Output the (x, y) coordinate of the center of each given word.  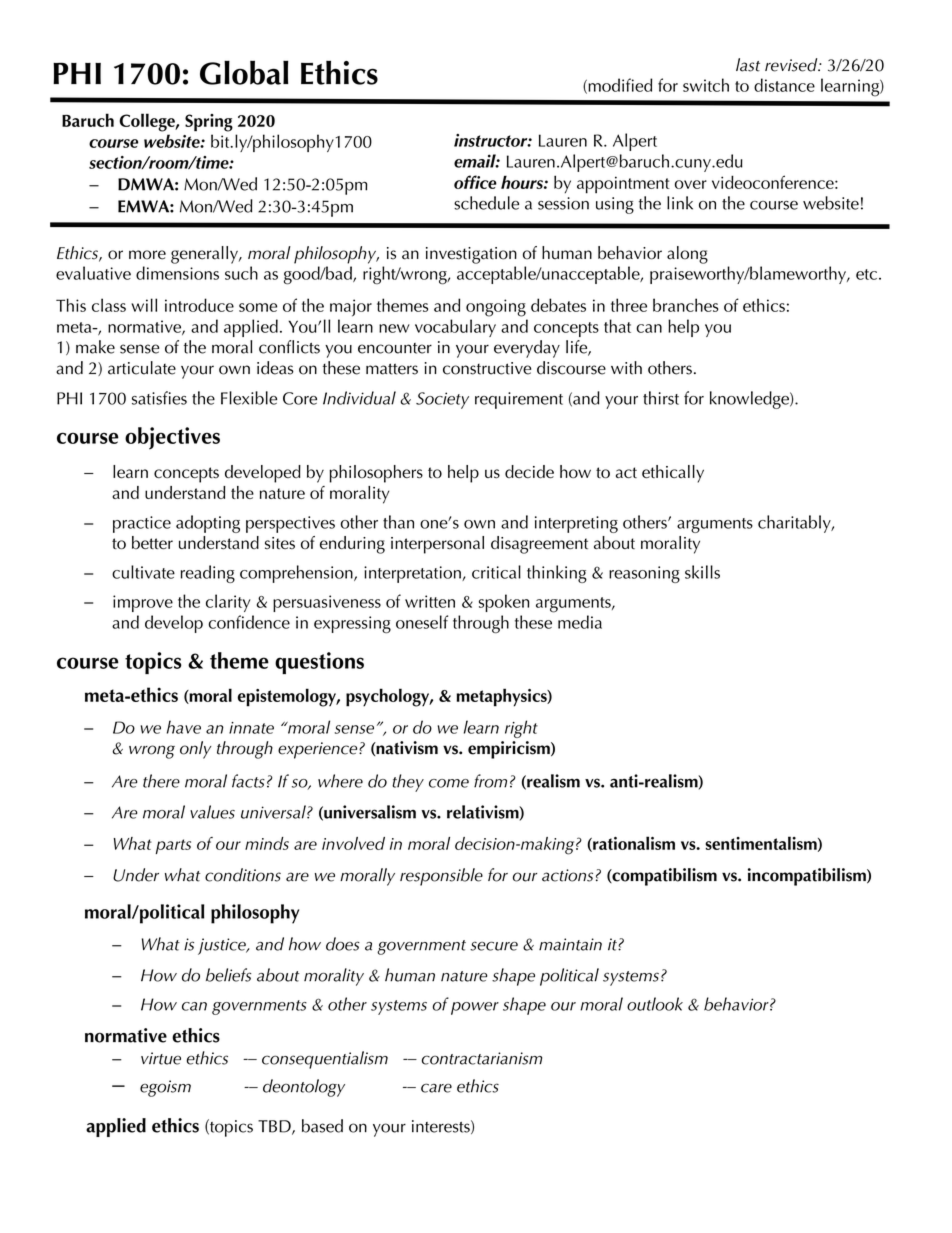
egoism (165, 1088)
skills (702, 572)
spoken (504, 603)
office (475, 182)
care (436, 1088)
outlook (655, 1004)
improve (143, 603)
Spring (209, 123)
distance (784, 85)
